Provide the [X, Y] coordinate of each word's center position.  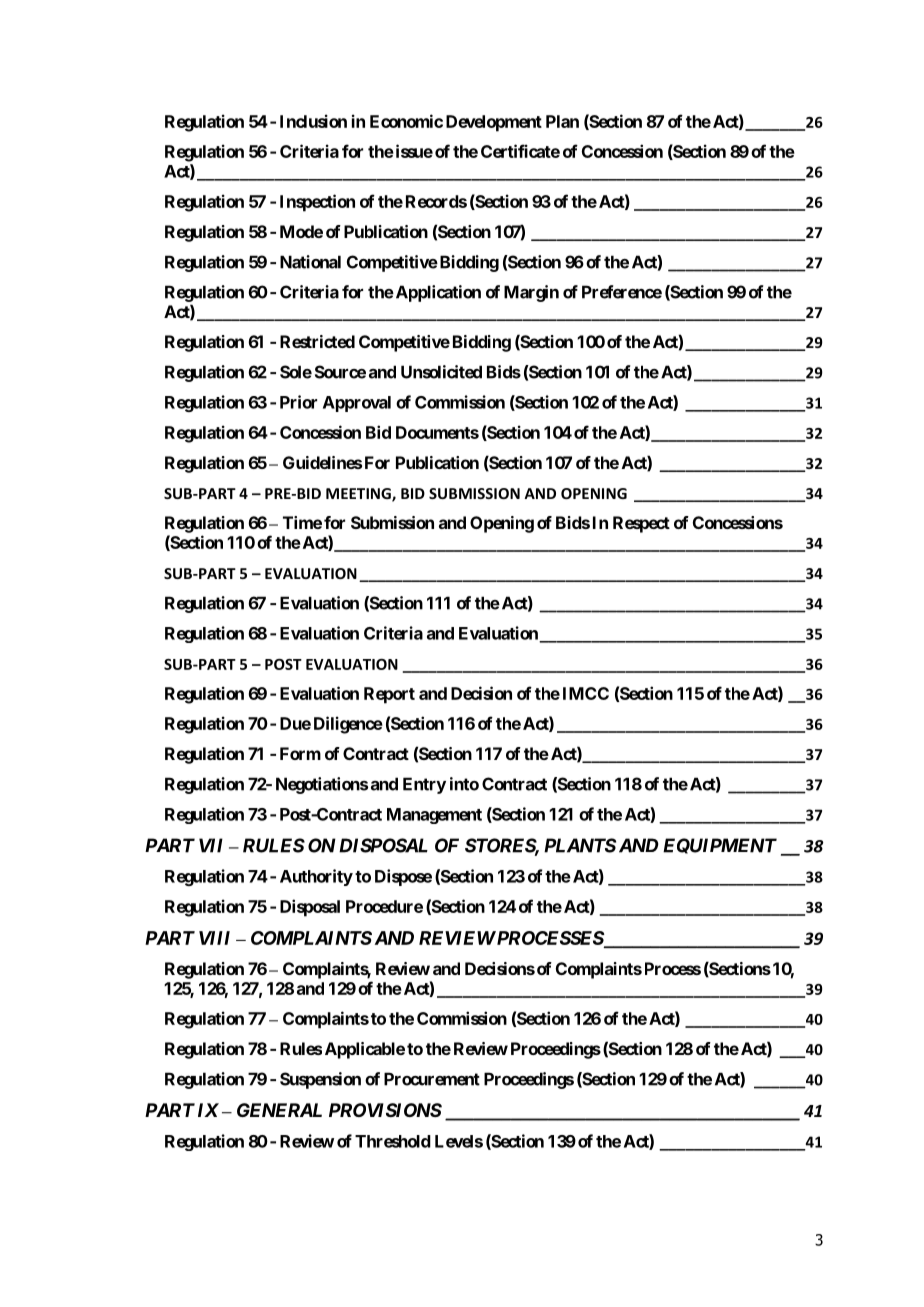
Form [300, 753]
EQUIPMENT [720, 846]
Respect [641, 524]
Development [494, 123]
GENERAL [279, 1110]
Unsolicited [441, 372]
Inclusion [313, 121]
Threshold [393, 1141]
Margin [531, 293]
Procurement [432, 1079]
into [464, 784]
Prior [298, 402]
